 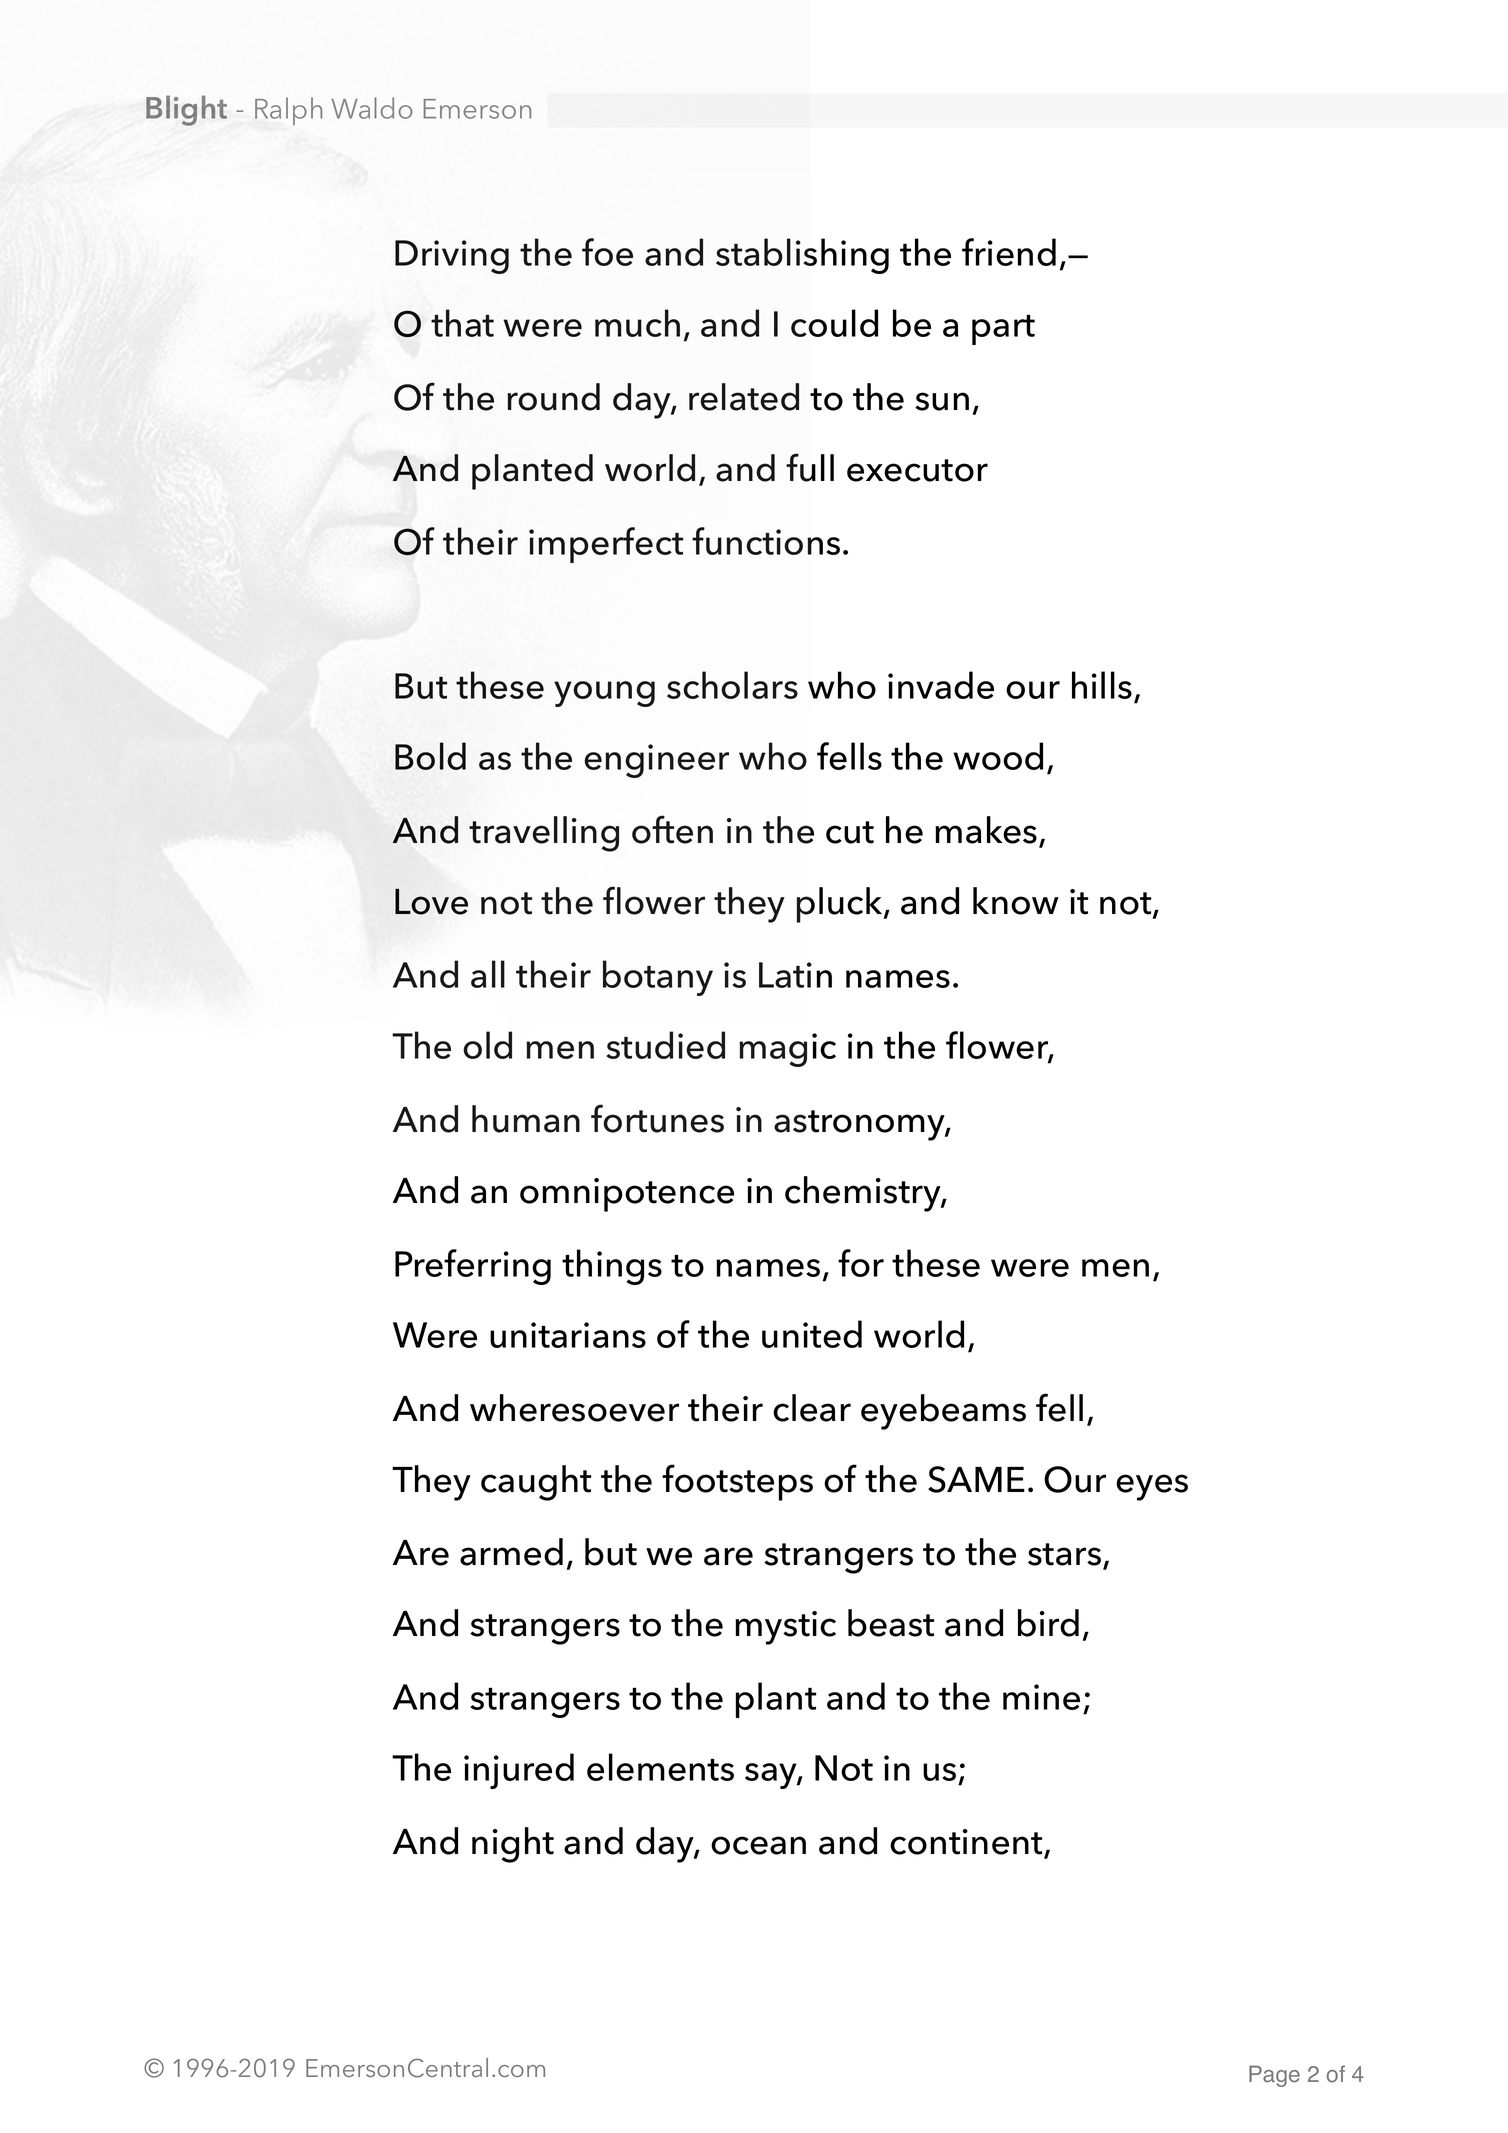 What do you see at coordinates (1016, 901) in the image?
I see `know` at bounding box center [1016, 901].
